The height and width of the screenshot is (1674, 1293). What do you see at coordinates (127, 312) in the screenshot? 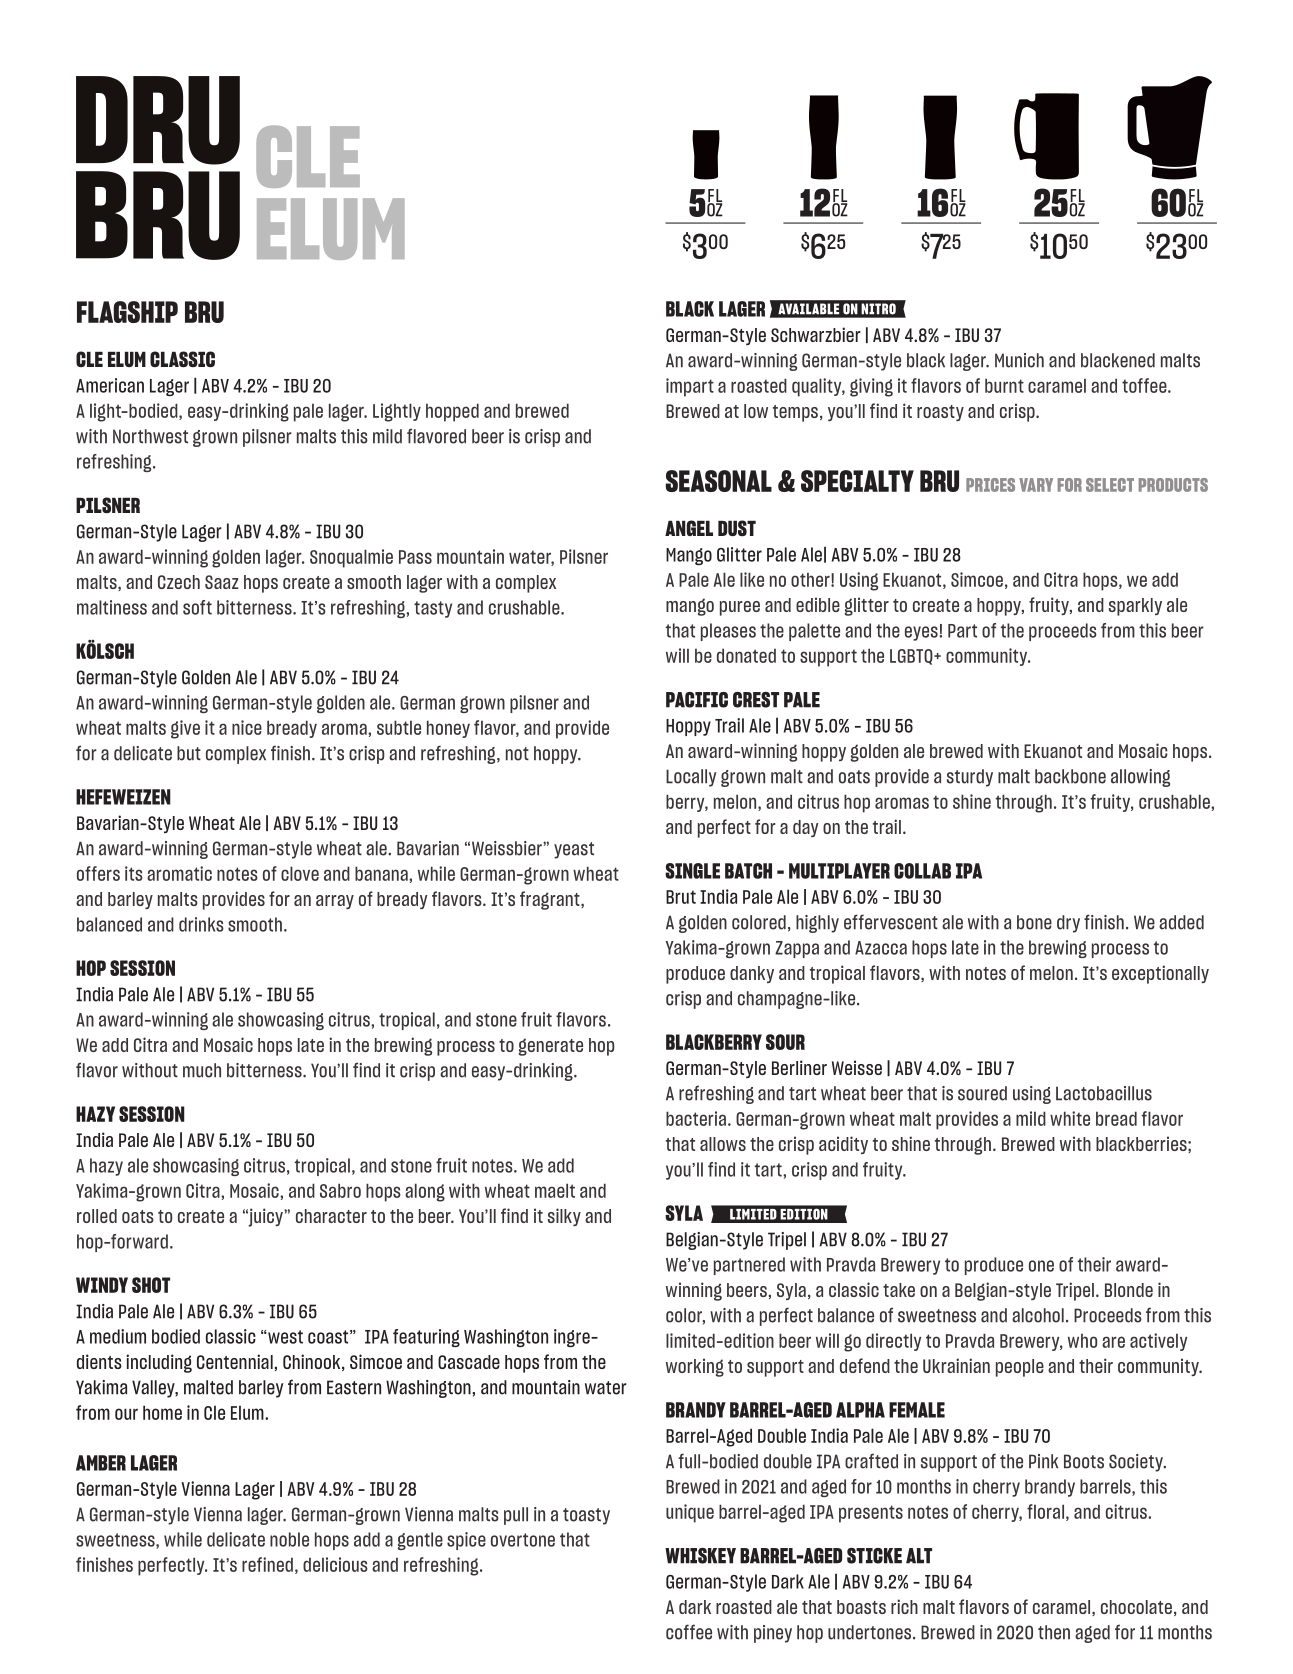
I see `FLAGSHIP` at bounding box center [127, 312].
